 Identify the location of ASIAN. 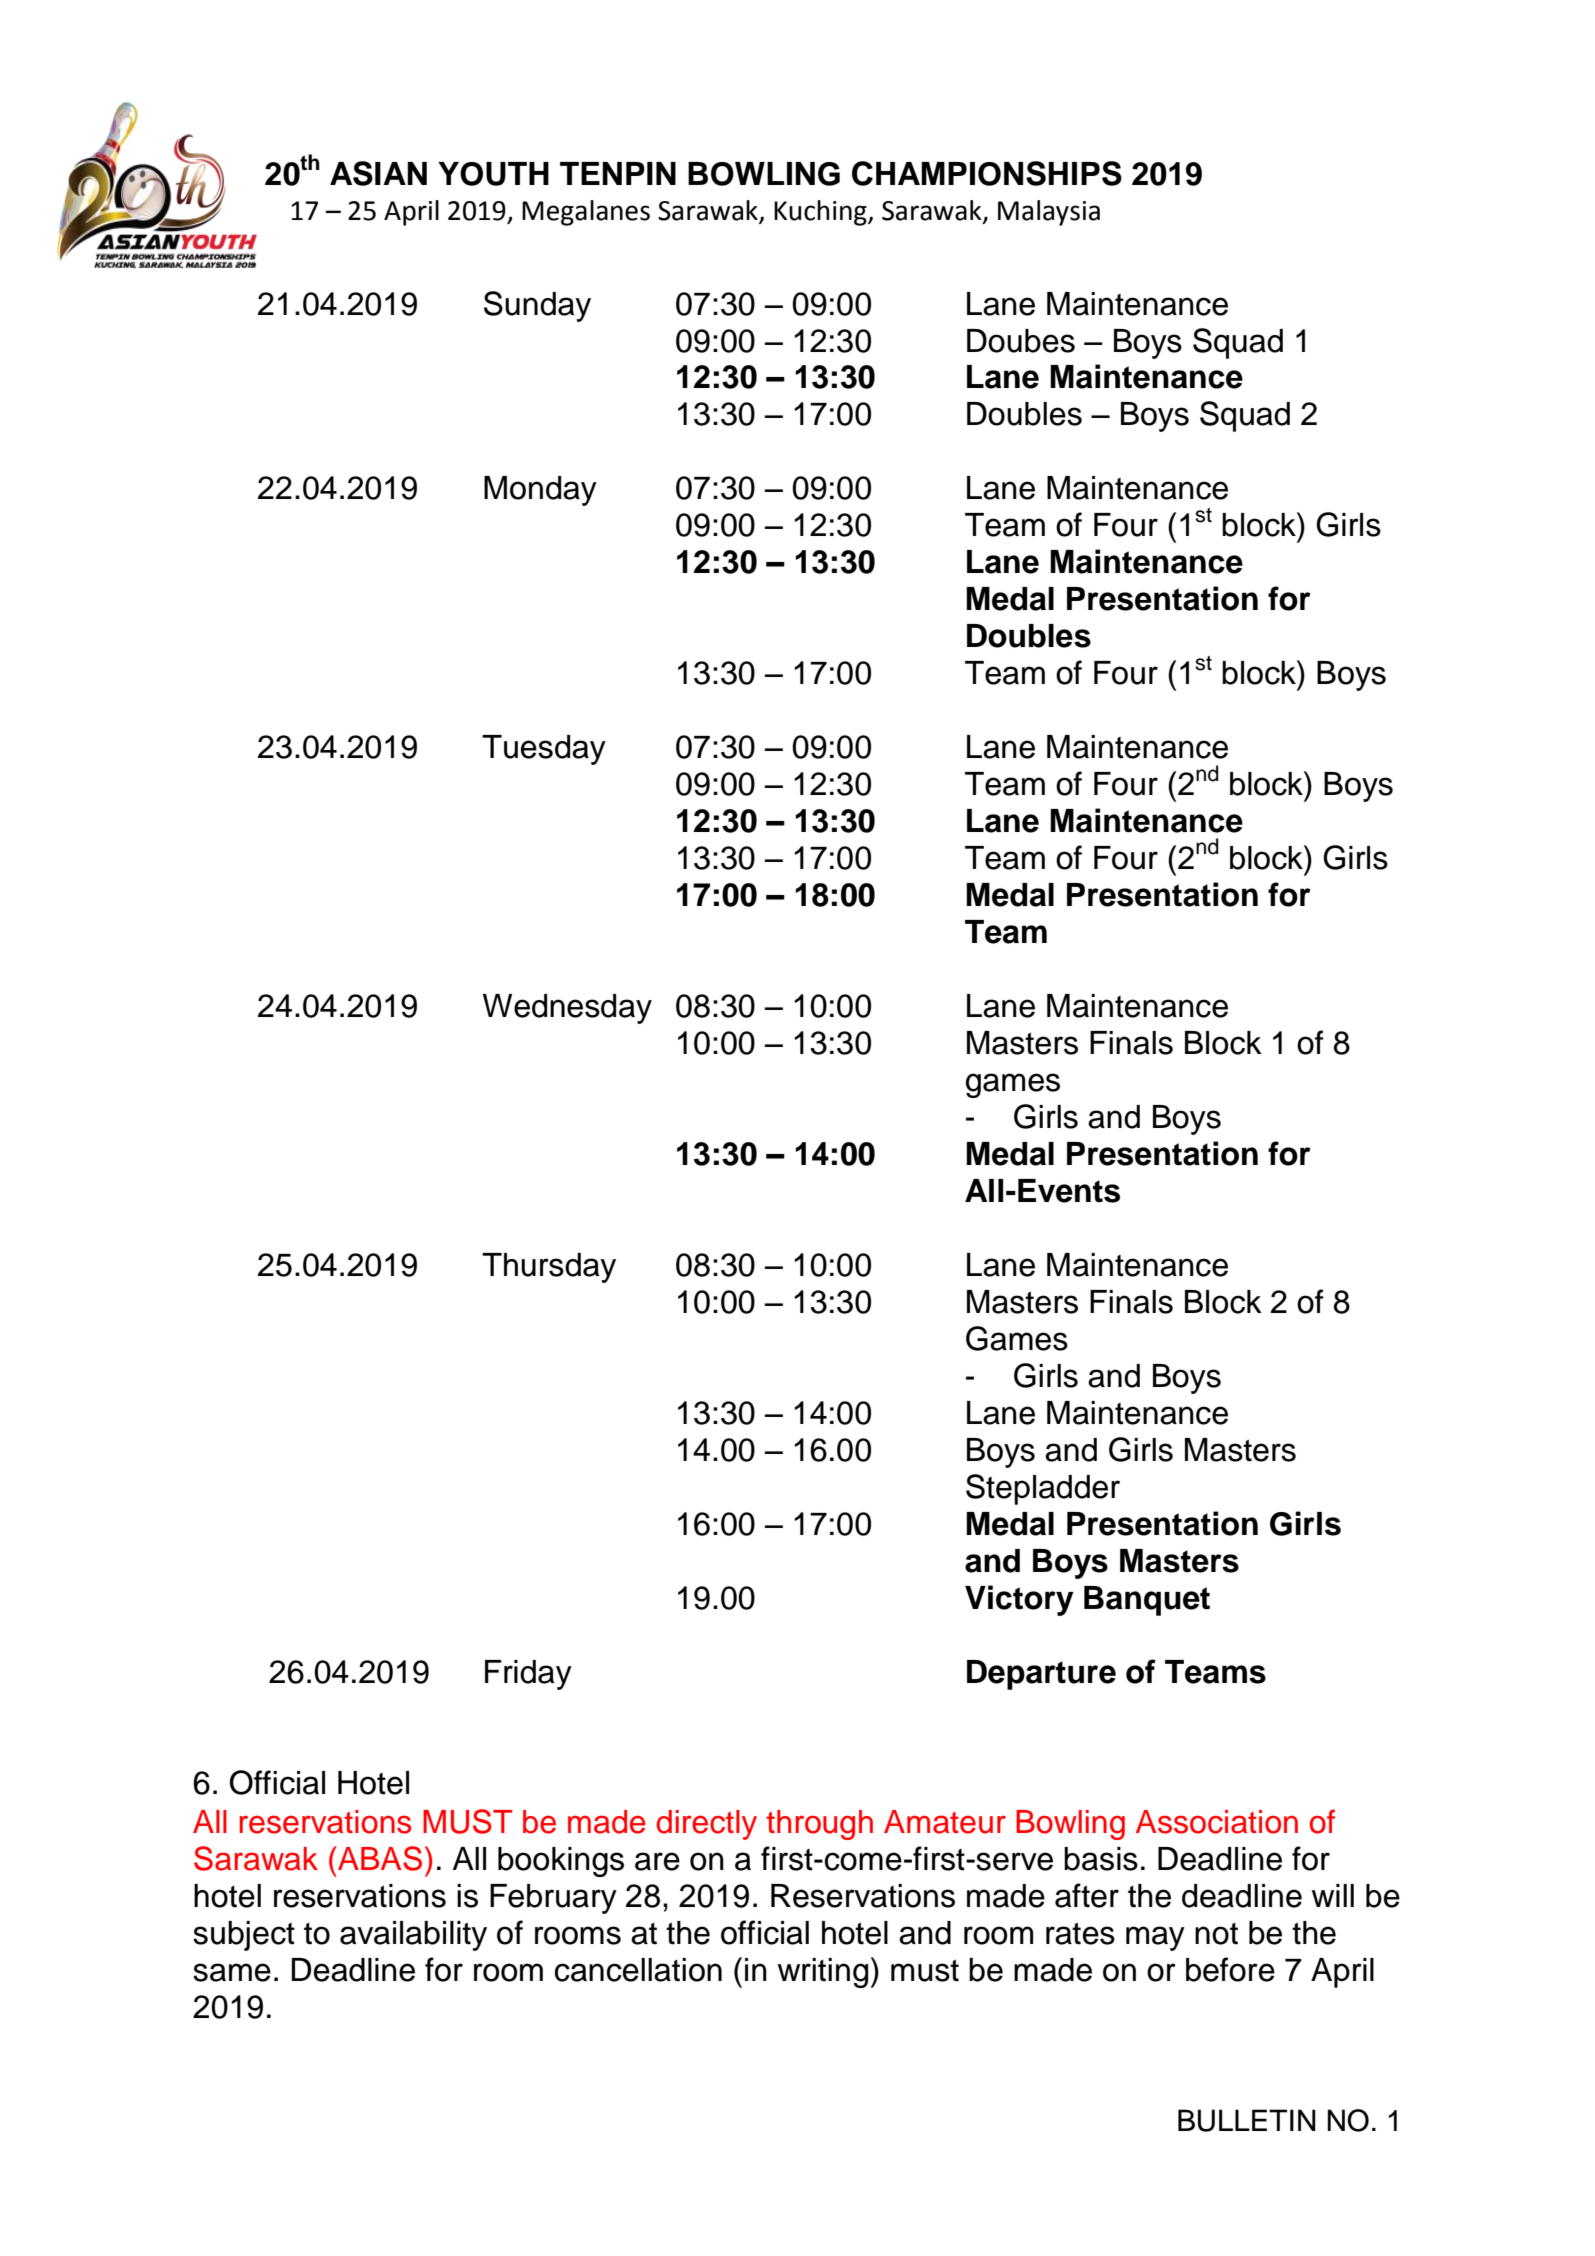
(378, 173).
